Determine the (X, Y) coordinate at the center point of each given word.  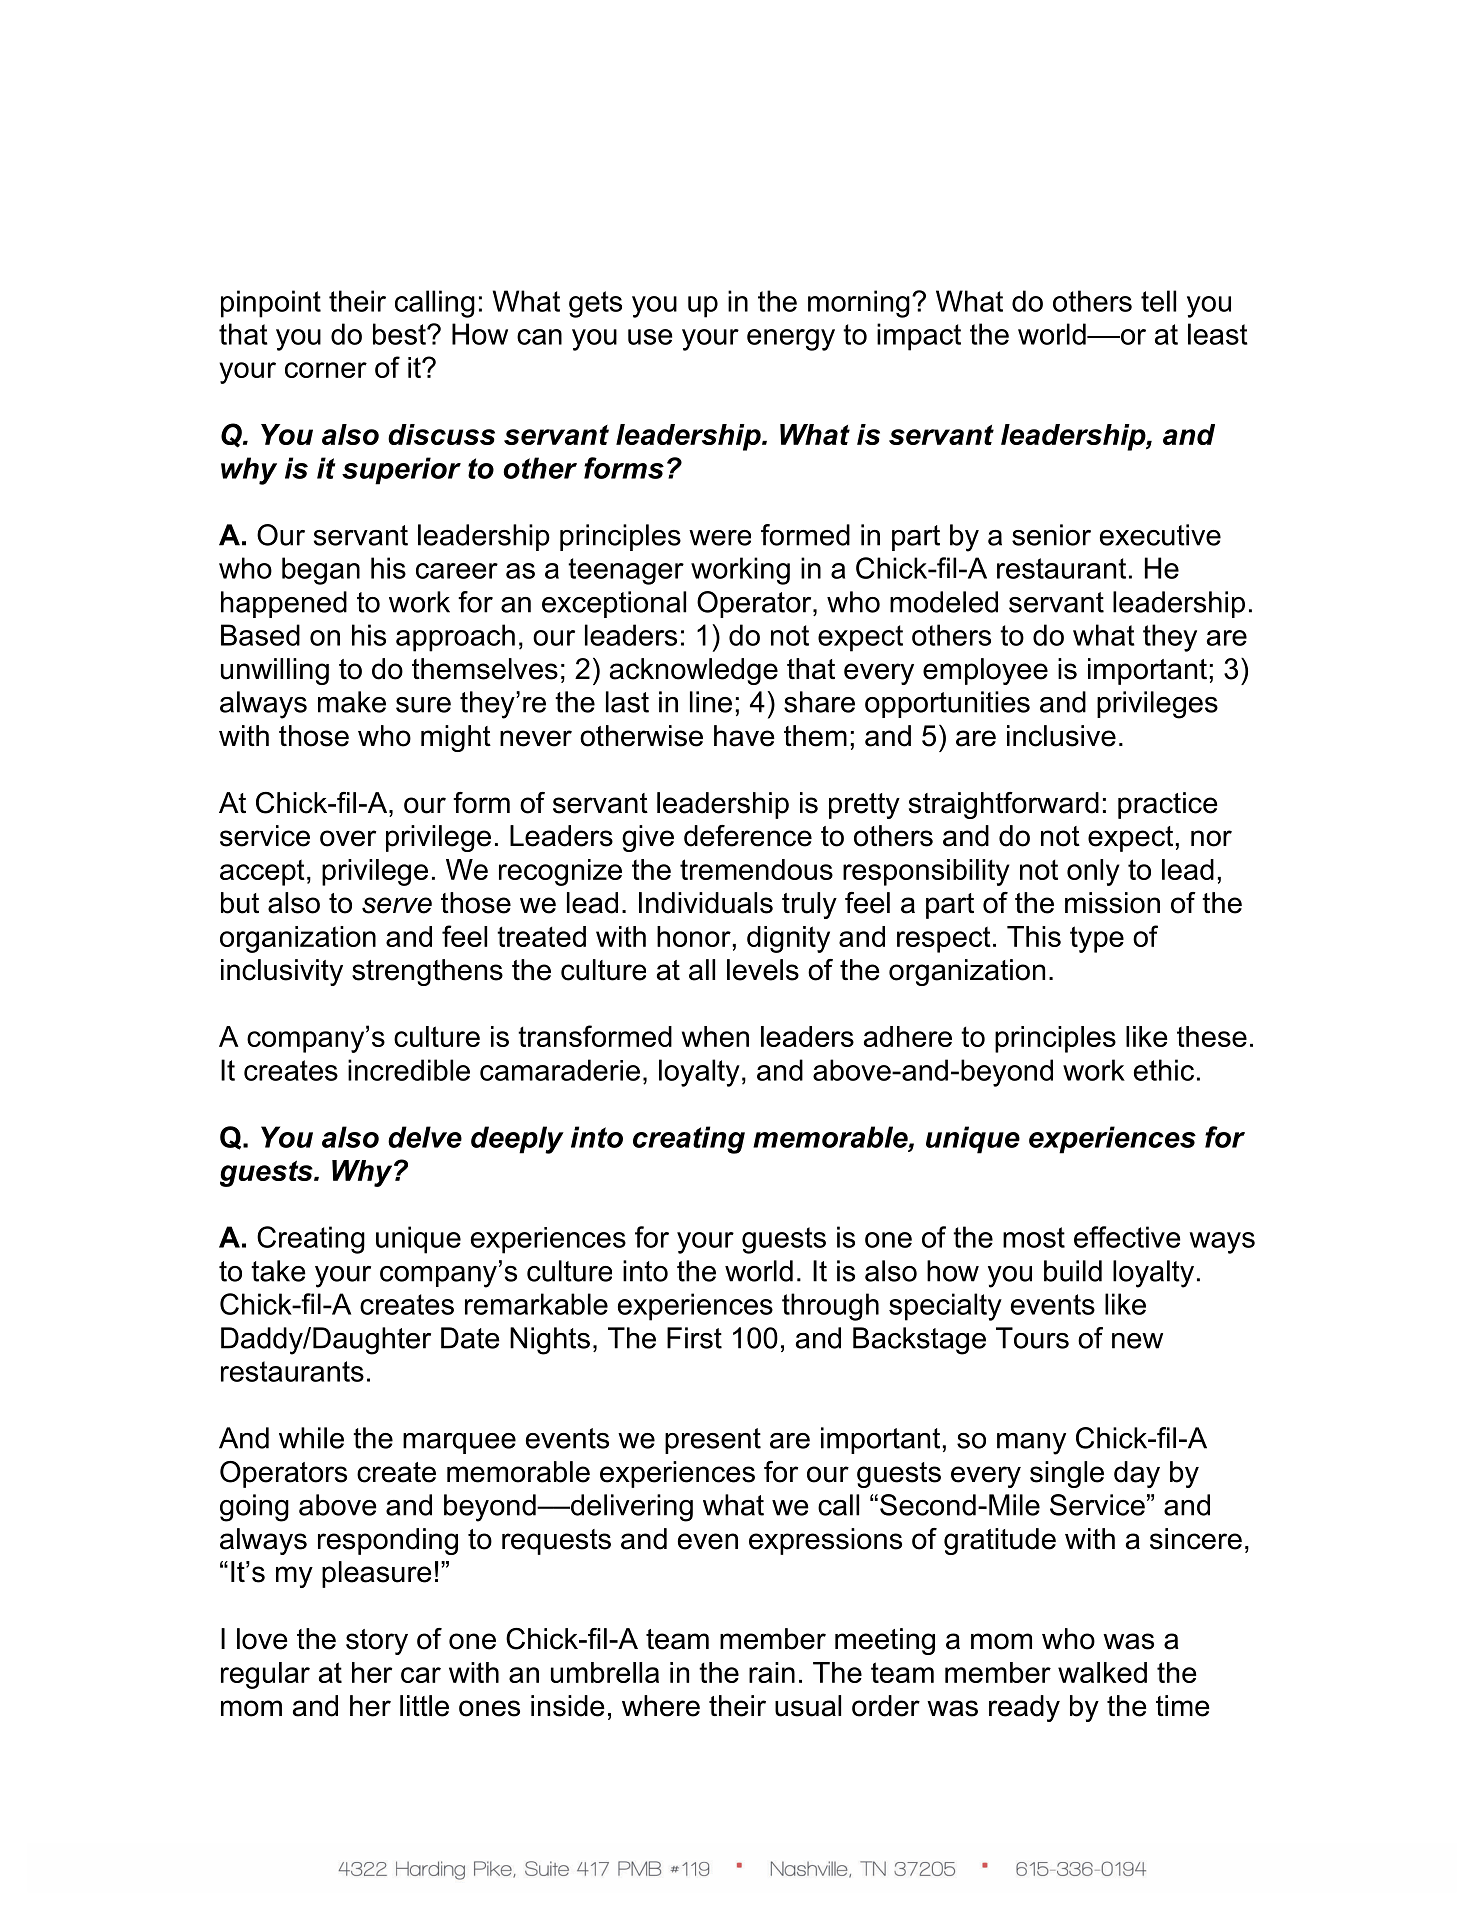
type (1097, 939)
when (715, 1036)
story (377, 1642)
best (400, 334)
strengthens (427, 972)
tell (1158, 301)
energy (791, 340)
